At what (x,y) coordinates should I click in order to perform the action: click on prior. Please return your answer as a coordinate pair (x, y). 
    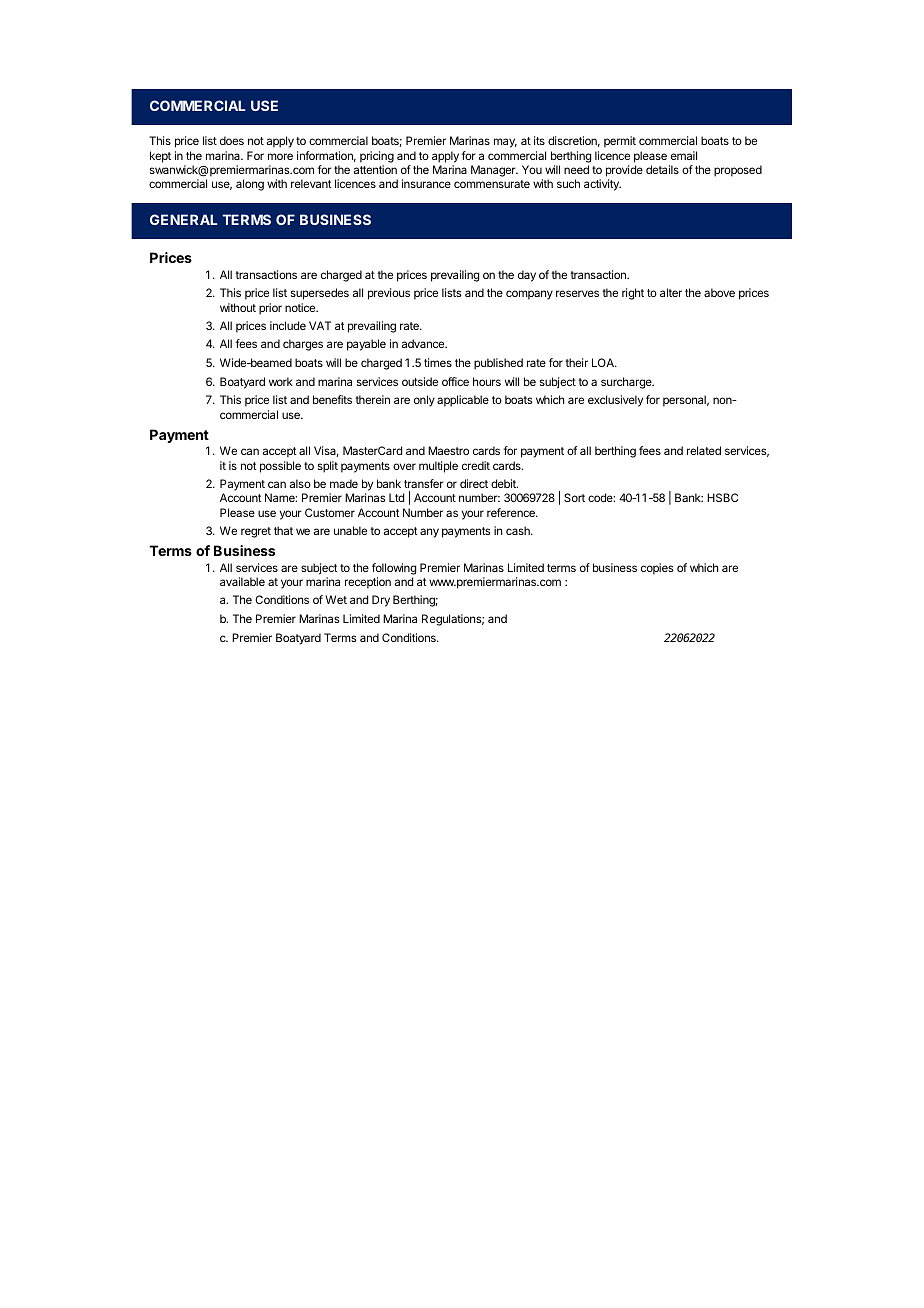
    Looking at the image, I should click on (270, 309).
